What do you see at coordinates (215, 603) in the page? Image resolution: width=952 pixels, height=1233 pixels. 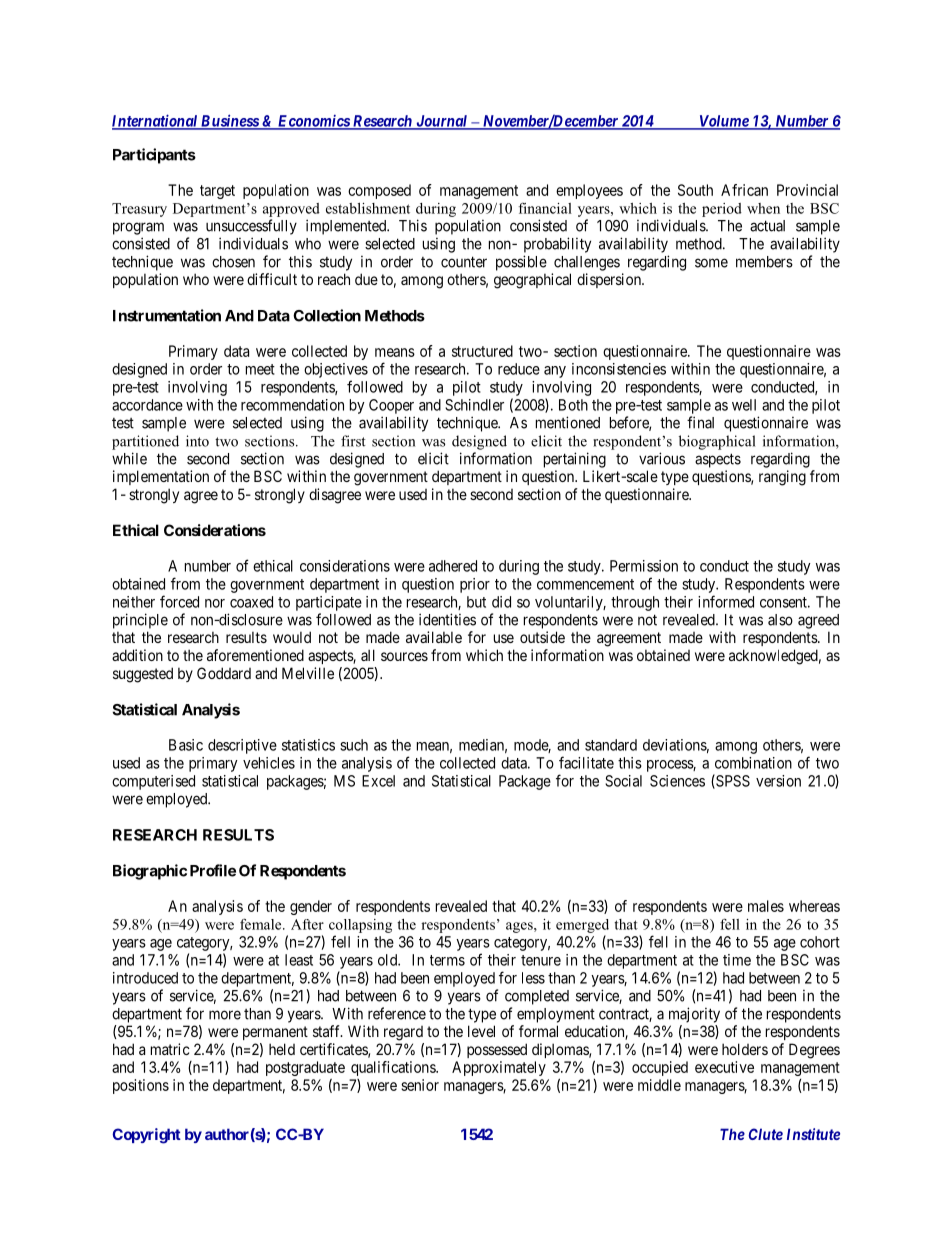 I see `nor` at bounding box center [215, 603].
